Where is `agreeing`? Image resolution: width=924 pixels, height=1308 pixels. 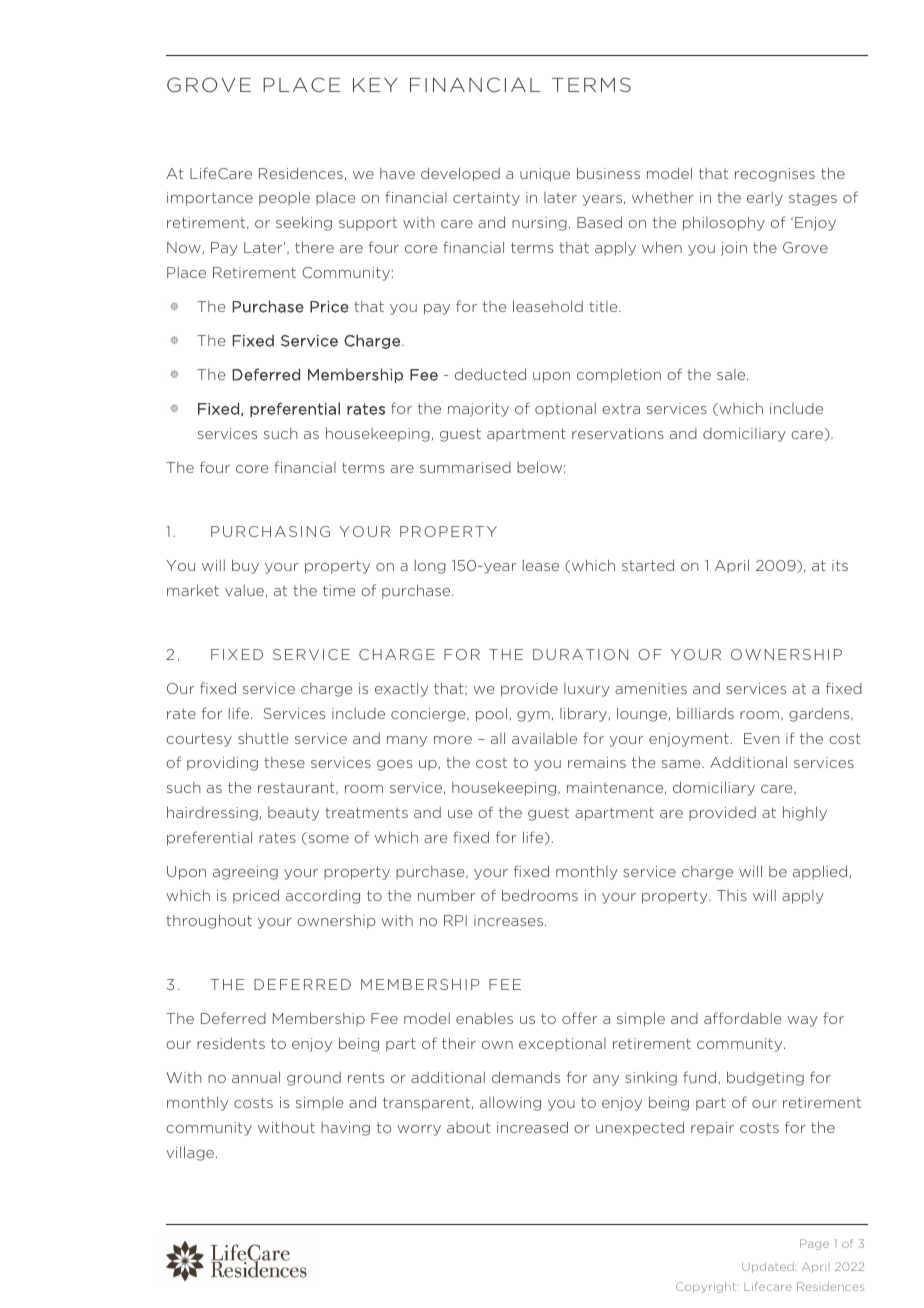
agreeing is located at coordinates (245, 873).
